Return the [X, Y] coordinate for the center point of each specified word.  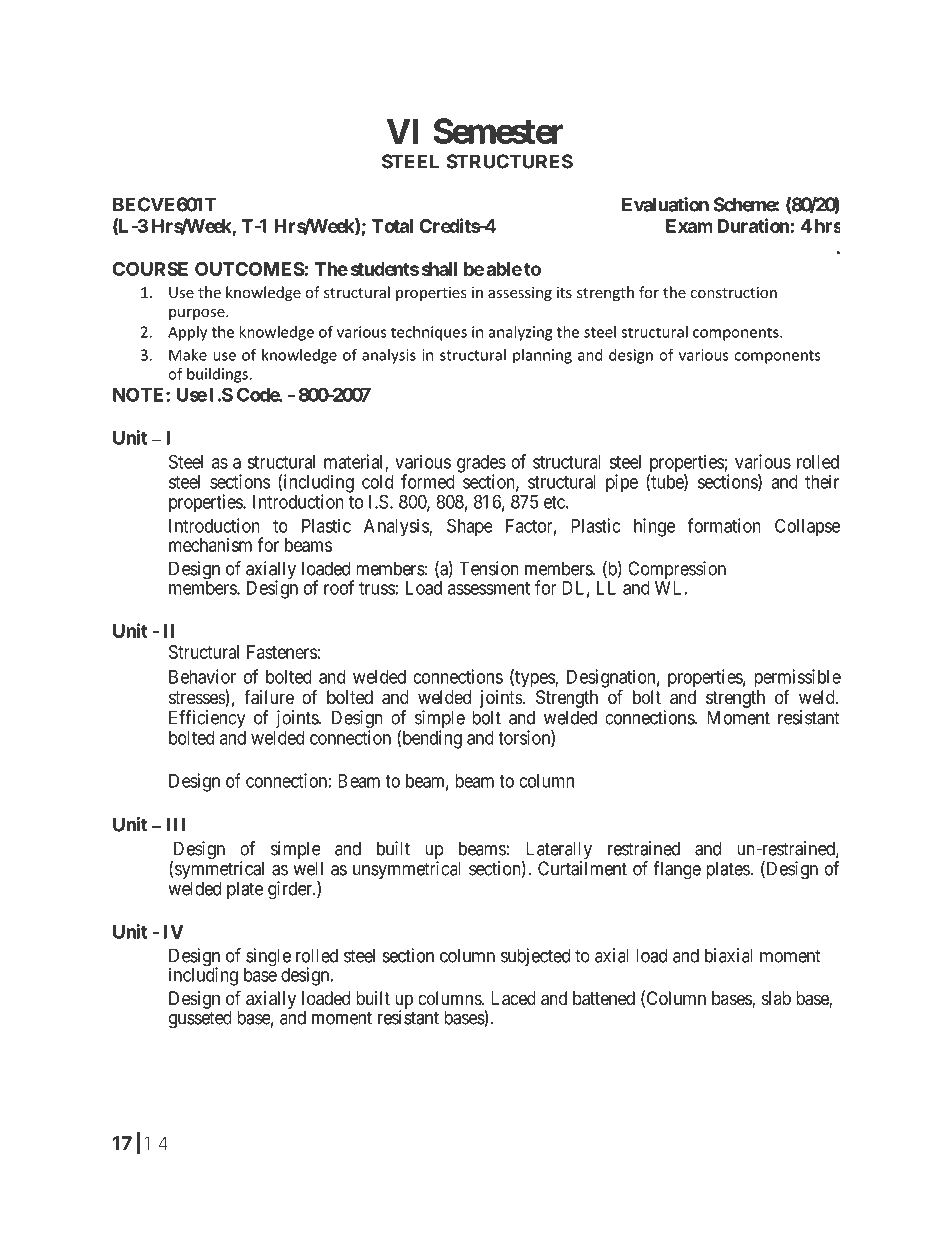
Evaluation [665, 204]
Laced [513, 998]
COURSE [150, 269]
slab [776, 998]
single [267, 958]
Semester [498, 131]
